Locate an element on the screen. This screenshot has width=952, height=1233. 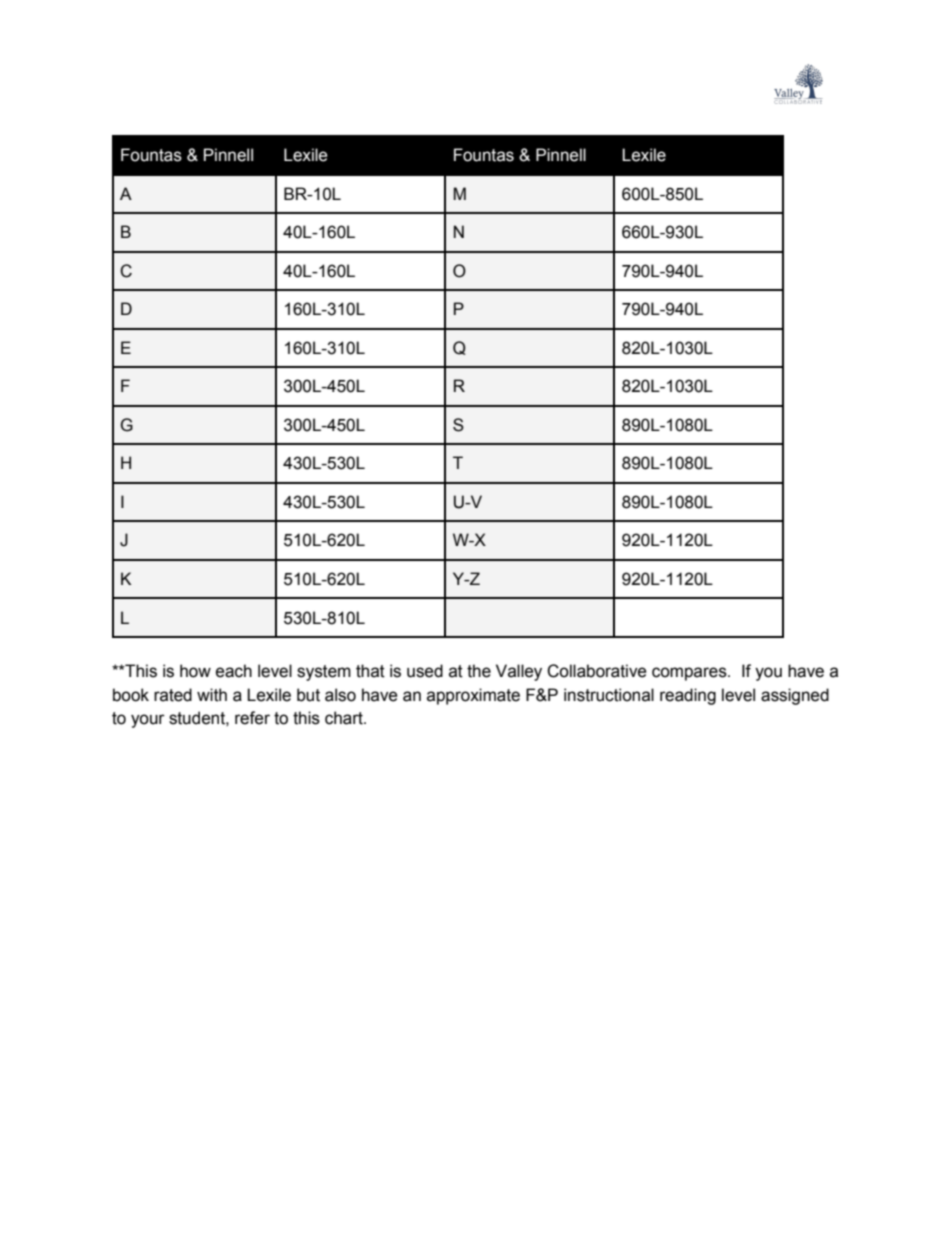
compares is located at coordinates (690, 674).
